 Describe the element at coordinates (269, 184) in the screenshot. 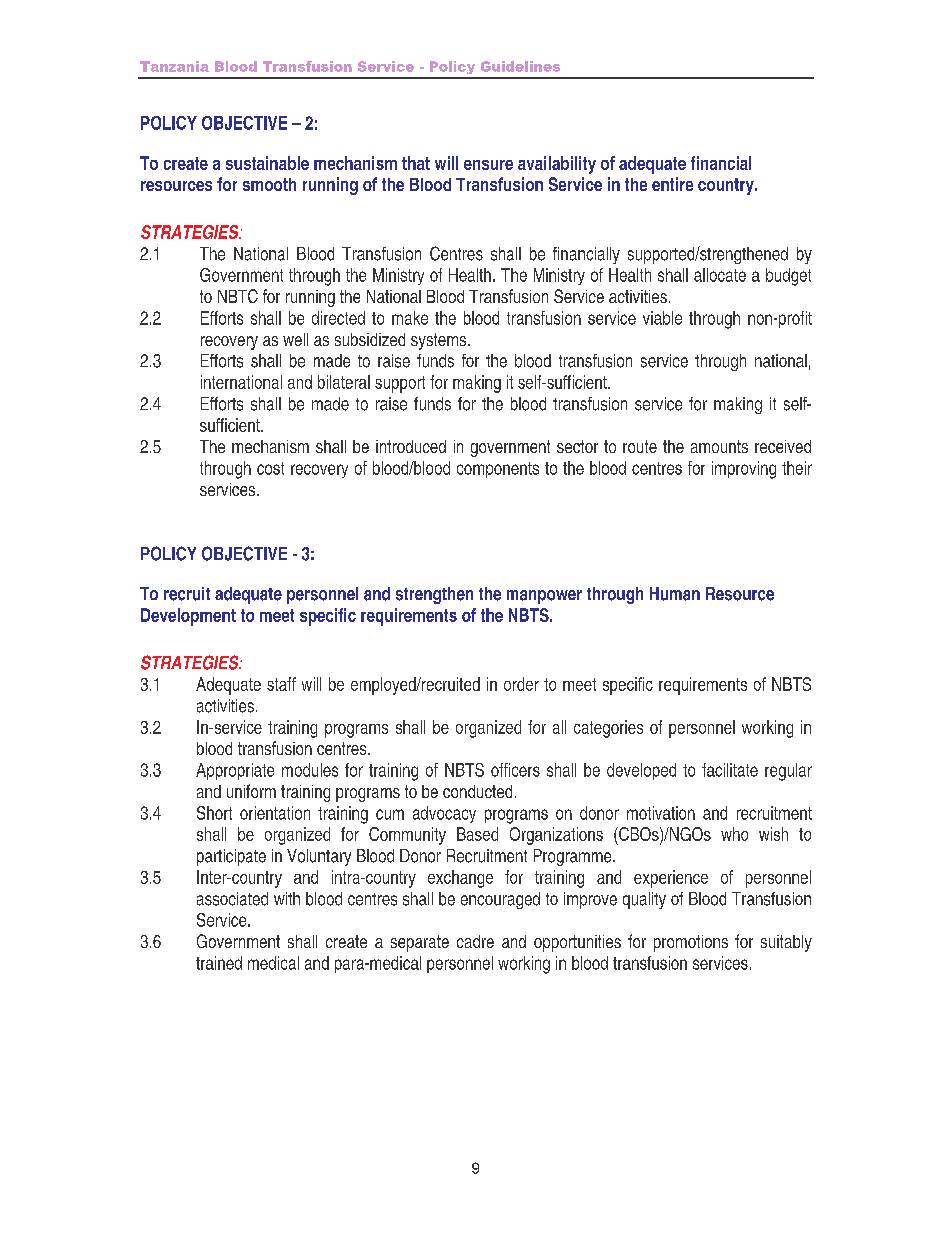

I see `smooth` at that location.
